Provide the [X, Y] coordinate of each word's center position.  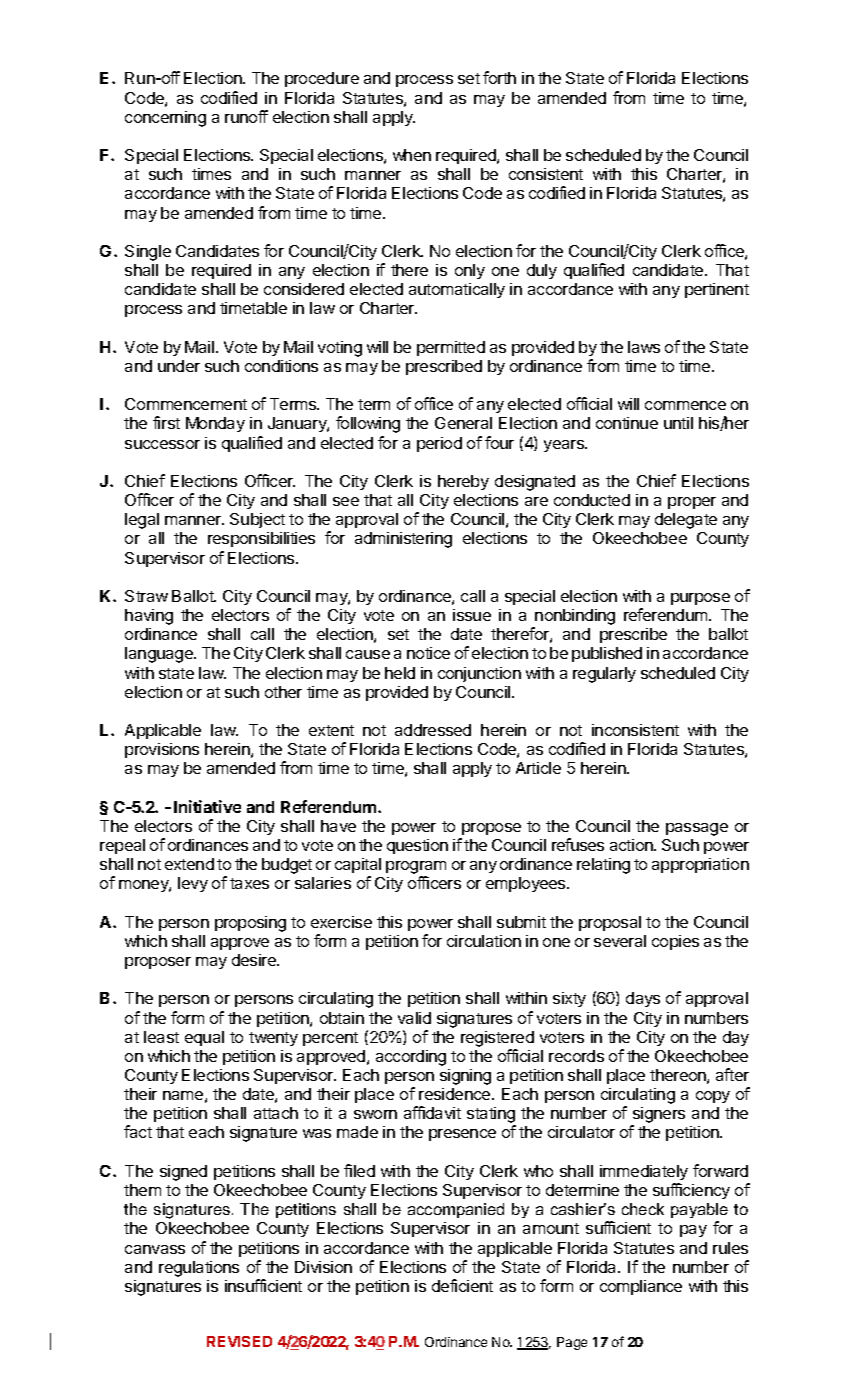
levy [193, 884]
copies [675, 942]
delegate [686, 521]
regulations [199, 1269]
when [412, 155]
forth [499, 77]
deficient [462, 1285]
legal [142, 521]
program [416, 869]
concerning [165, 119]
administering [403, 540]
